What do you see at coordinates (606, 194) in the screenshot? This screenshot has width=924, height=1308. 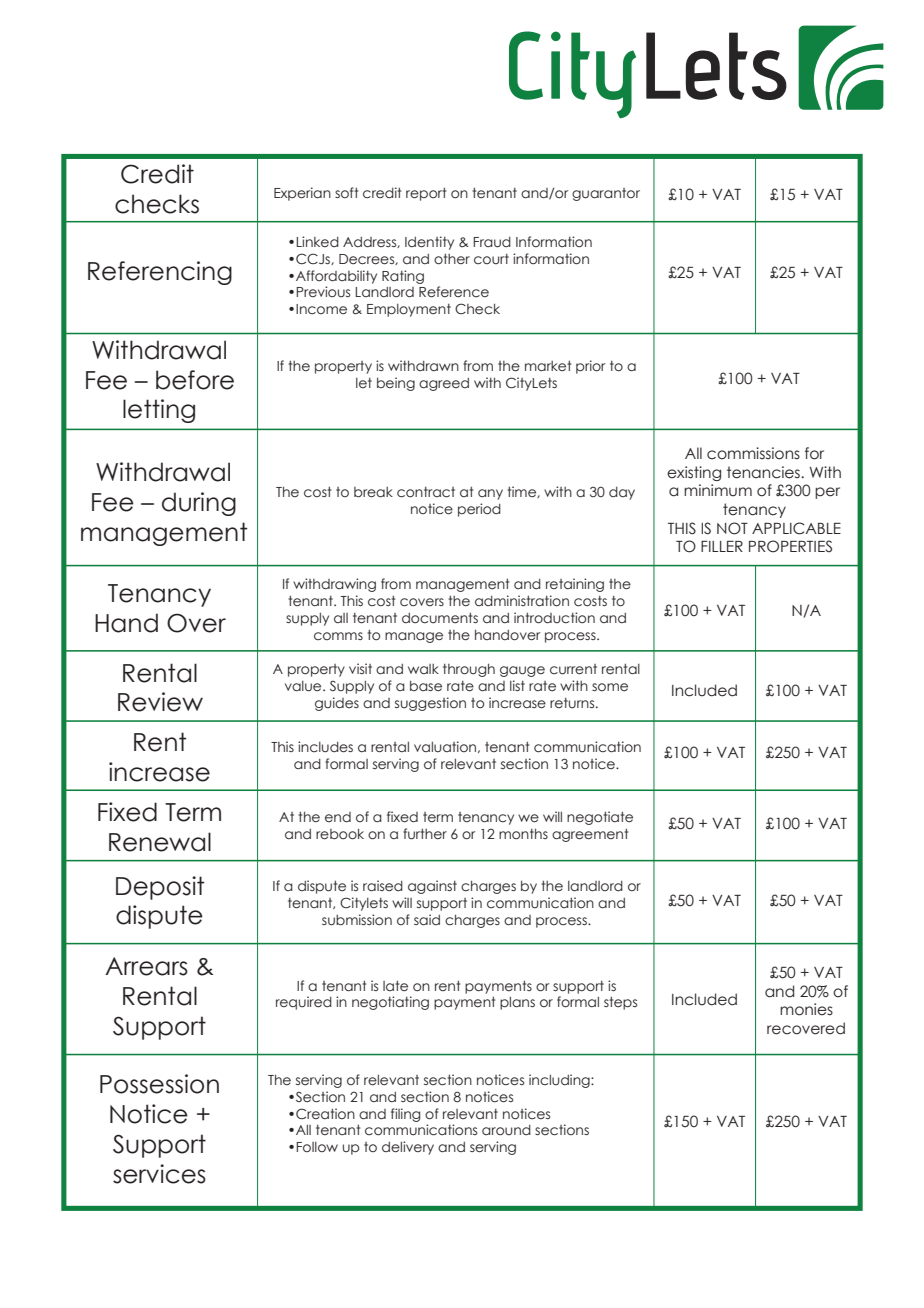 I see `guarantor` at bounding box center [606, 194].
